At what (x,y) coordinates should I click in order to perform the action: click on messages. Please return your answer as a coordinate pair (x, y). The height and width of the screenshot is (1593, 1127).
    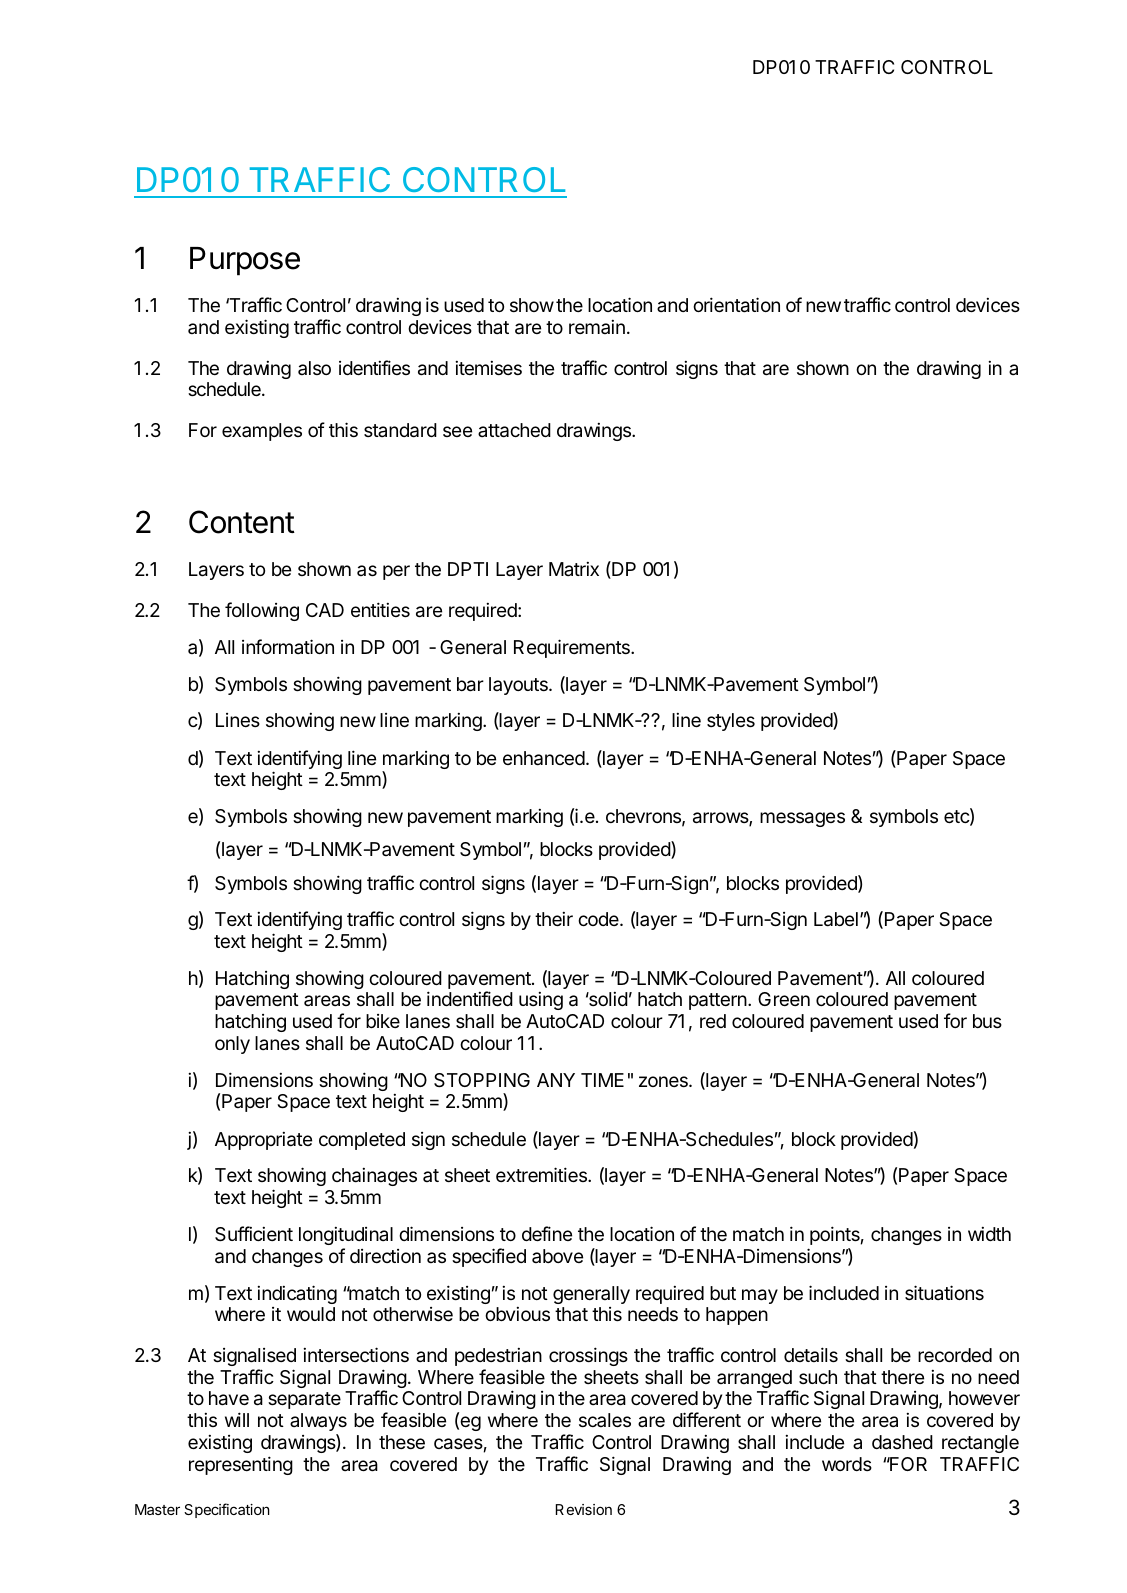
    Looking at the image, I should click on (802, 819).
